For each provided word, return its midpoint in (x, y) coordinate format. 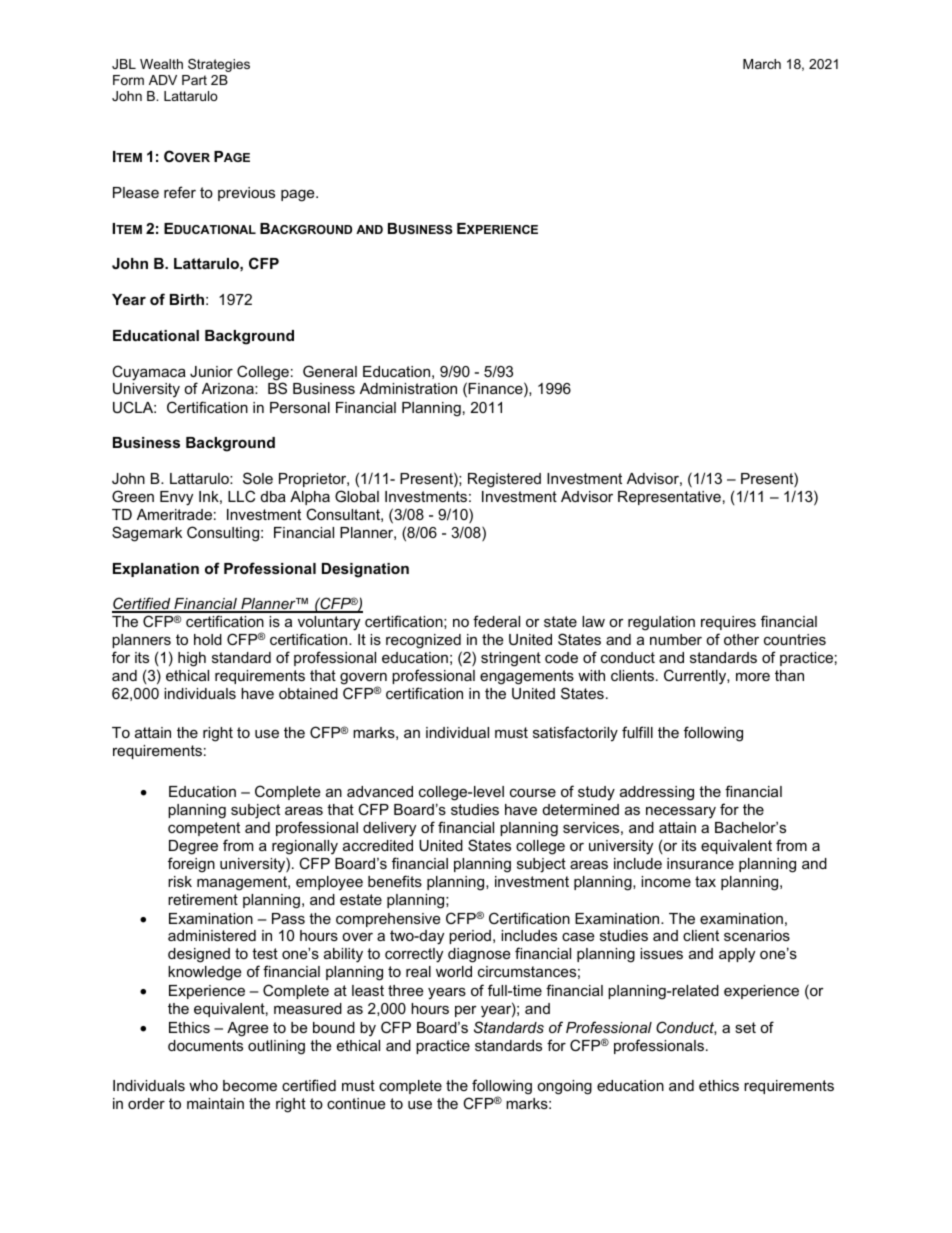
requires (728, 623)
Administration (408, 388)
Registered (504, 480)
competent (204, 829)
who (203, 1085)
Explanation (156, 570)
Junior (211, 371)
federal (496, 621)
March (762, 64)
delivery (389, 829)
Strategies (219, 65)
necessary (681, 812)
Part (194, 80)
